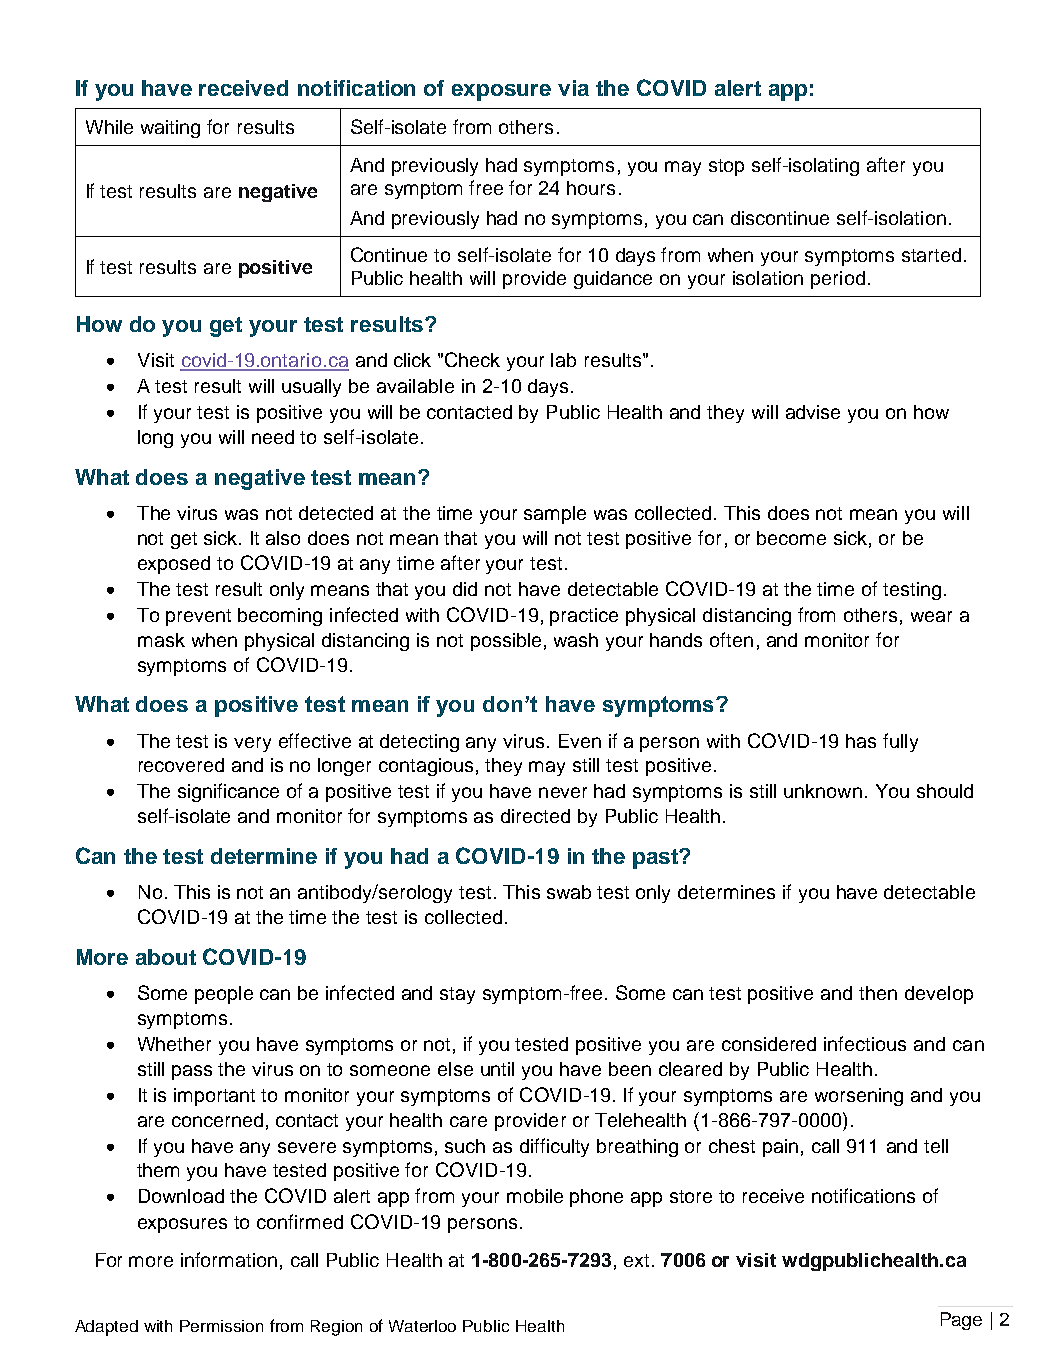  Describe the element at coordinates (252, 744) in the document. I see `very` at that location.
